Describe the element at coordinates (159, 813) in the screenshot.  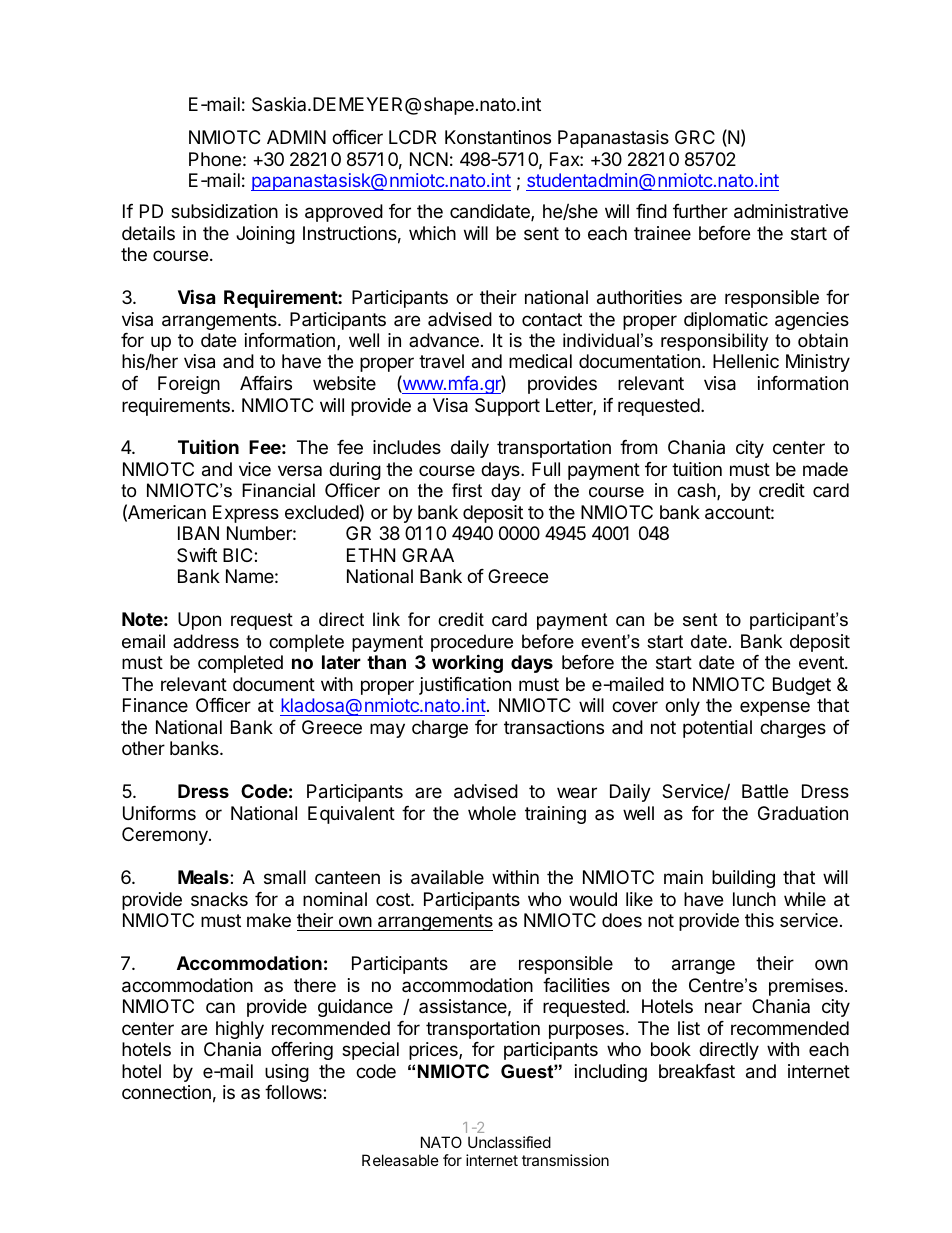
I see `Uniforms` at that location.
